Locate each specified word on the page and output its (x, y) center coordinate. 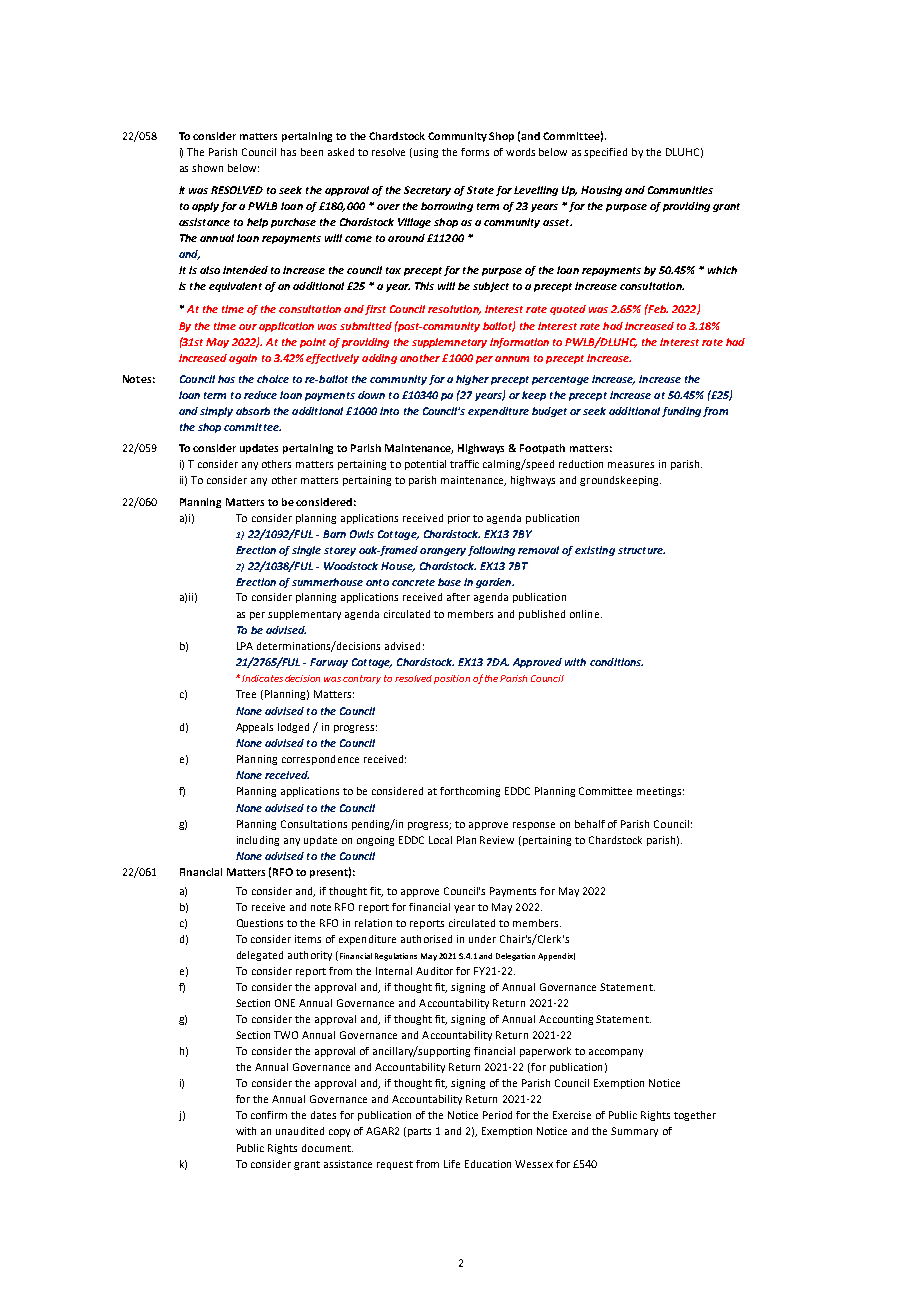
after (458, 597)
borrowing (447, 207)
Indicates (262, 678)
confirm (269, 1115)
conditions (616, 662)
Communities (680, 190)
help (257, 223)
